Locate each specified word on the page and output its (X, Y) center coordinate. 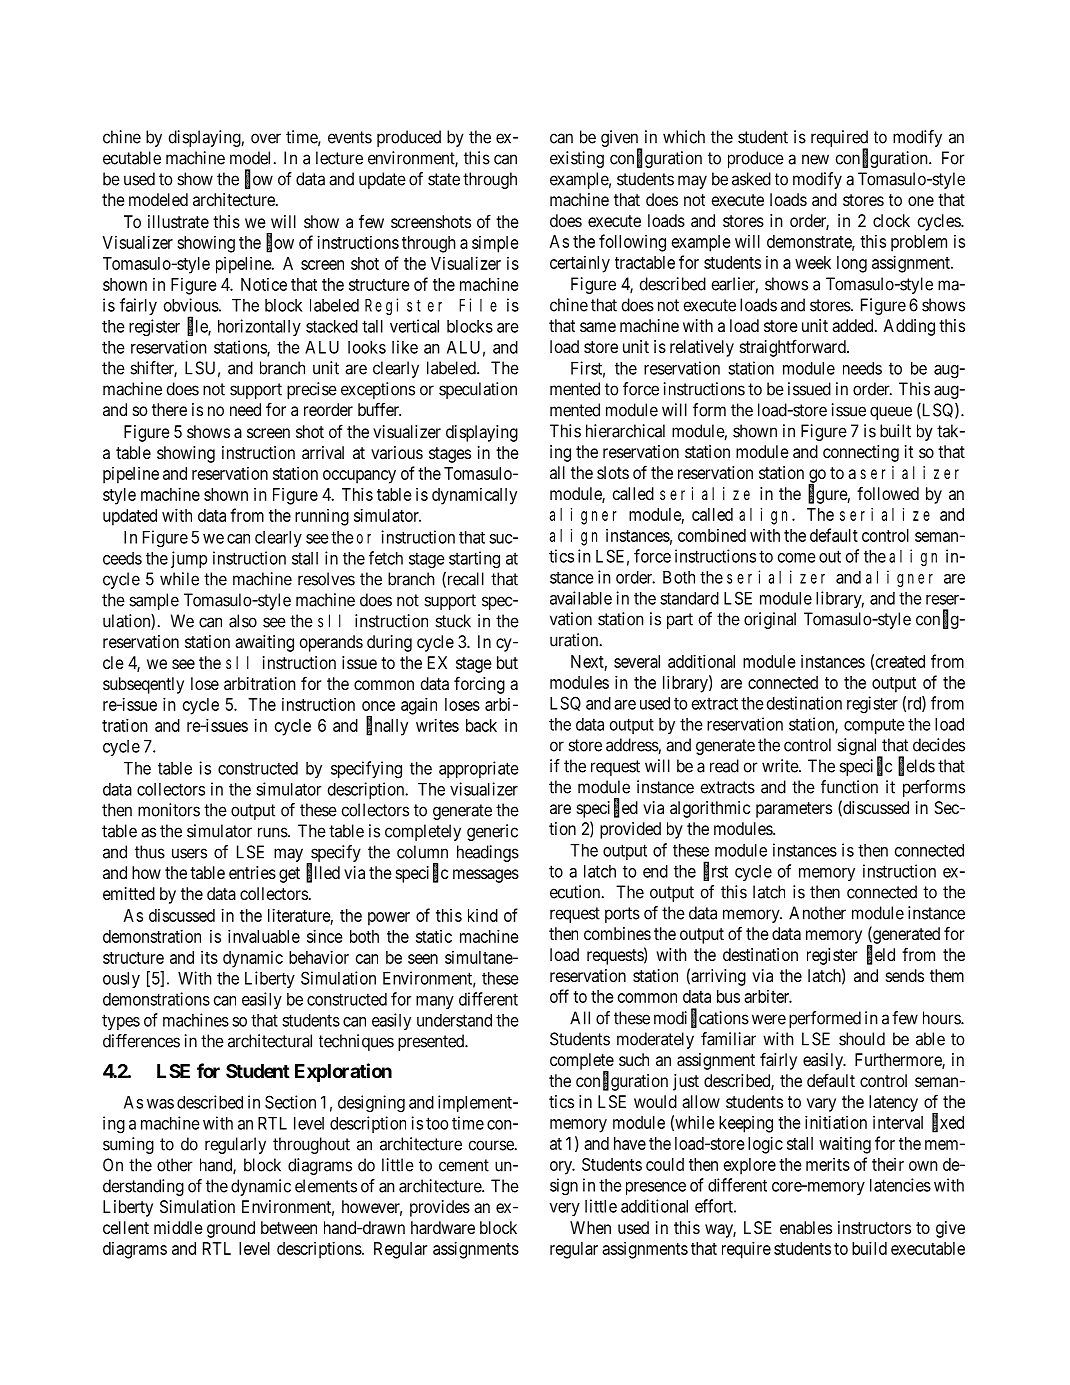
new (815, 159)
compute (874, 726)
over (266, 138)
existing (577, 159)
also (243, 621)
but (507, 662)
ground (231, 1229)
